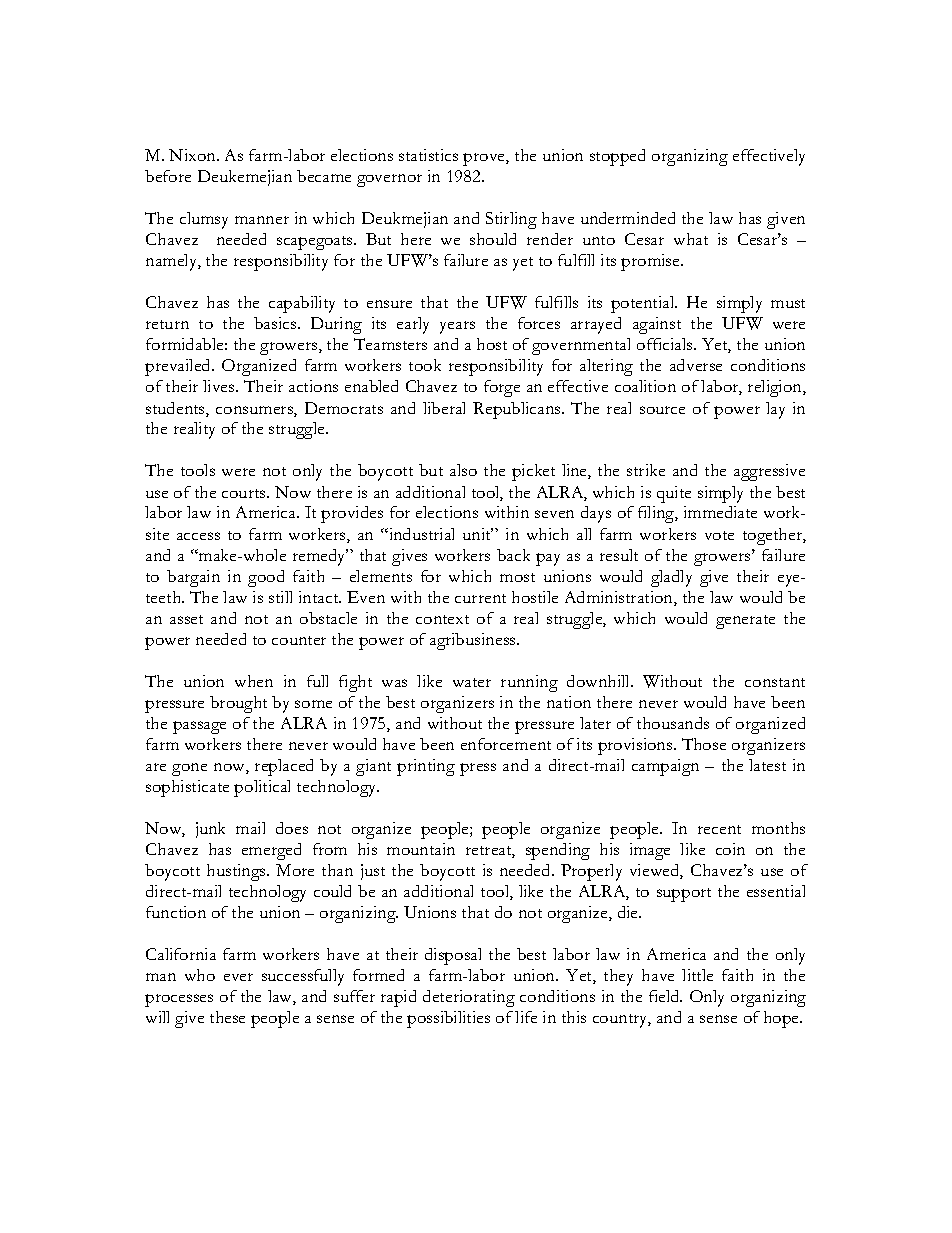  I want to click on Those, so click(704, 744).
